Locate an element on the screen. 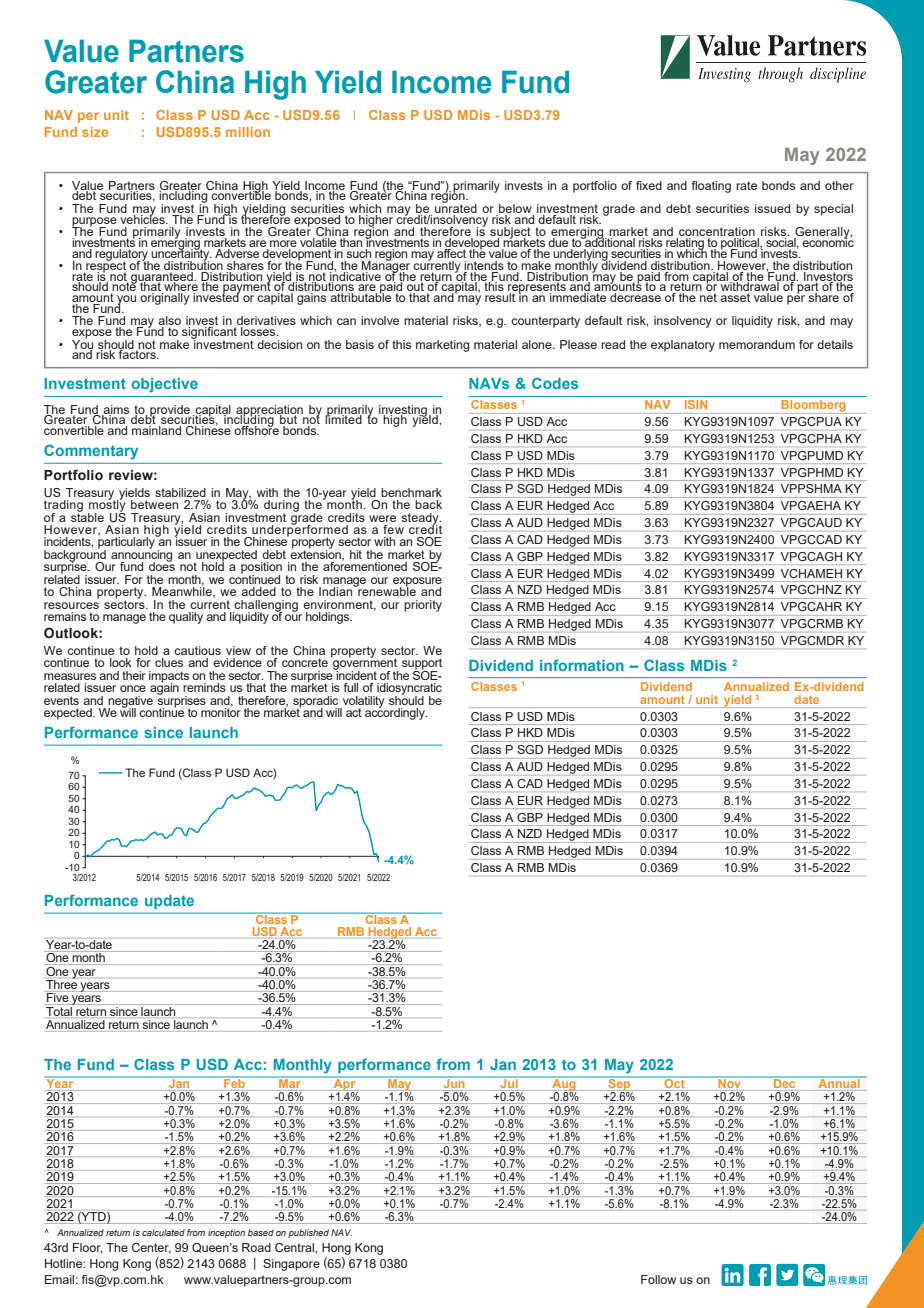  benchmark is located at coordinates (411, 492).
